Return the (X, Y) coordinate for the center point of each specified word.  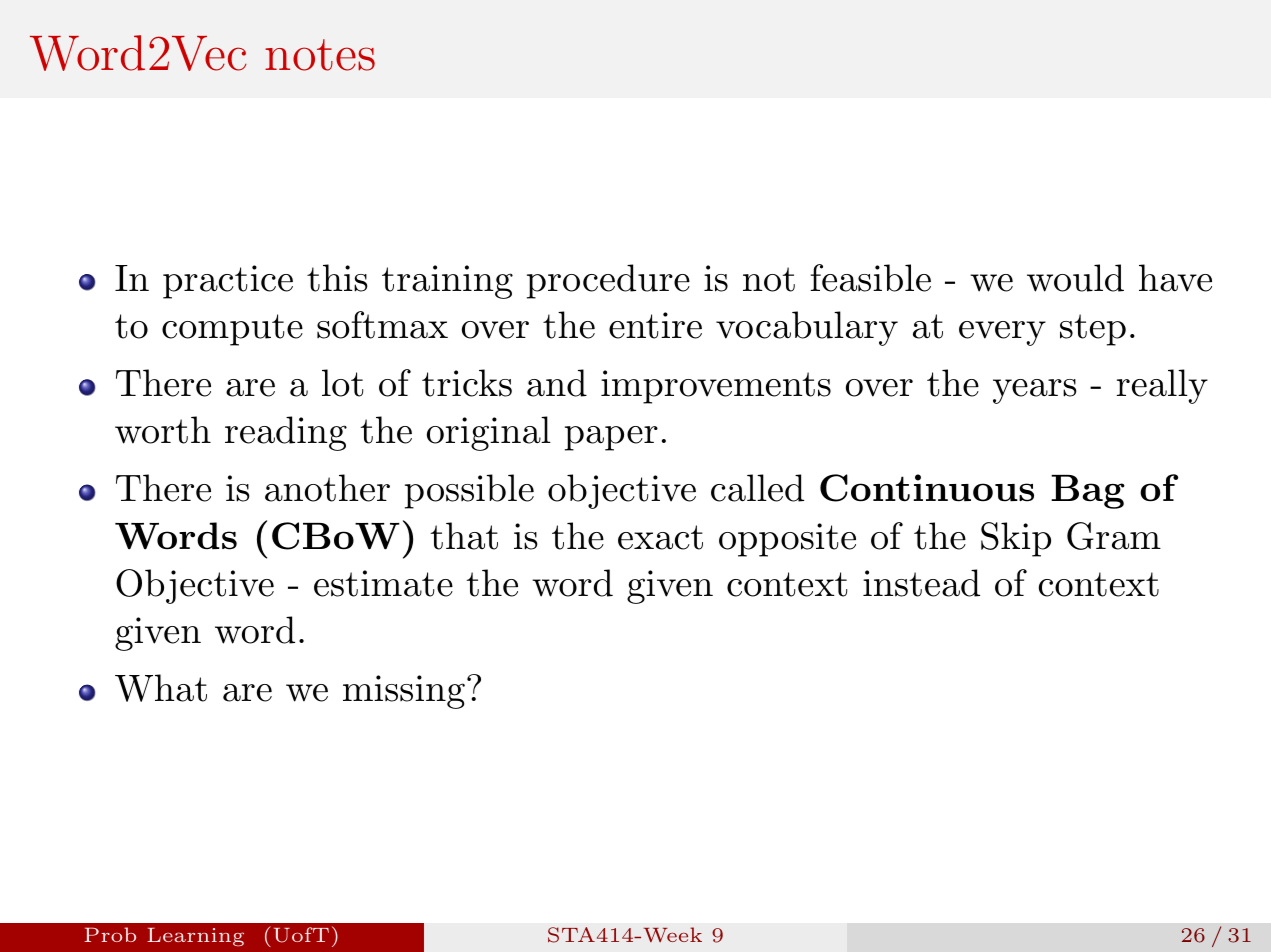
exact (660, 537)
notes (320, 55)
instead (921, 583)
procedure (608, 281)
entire (655, 325)
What (161, 688)
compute (232, 330)
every (1002, 333)
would (1075, 278)
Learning (195, 937)
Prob (110, 934)
